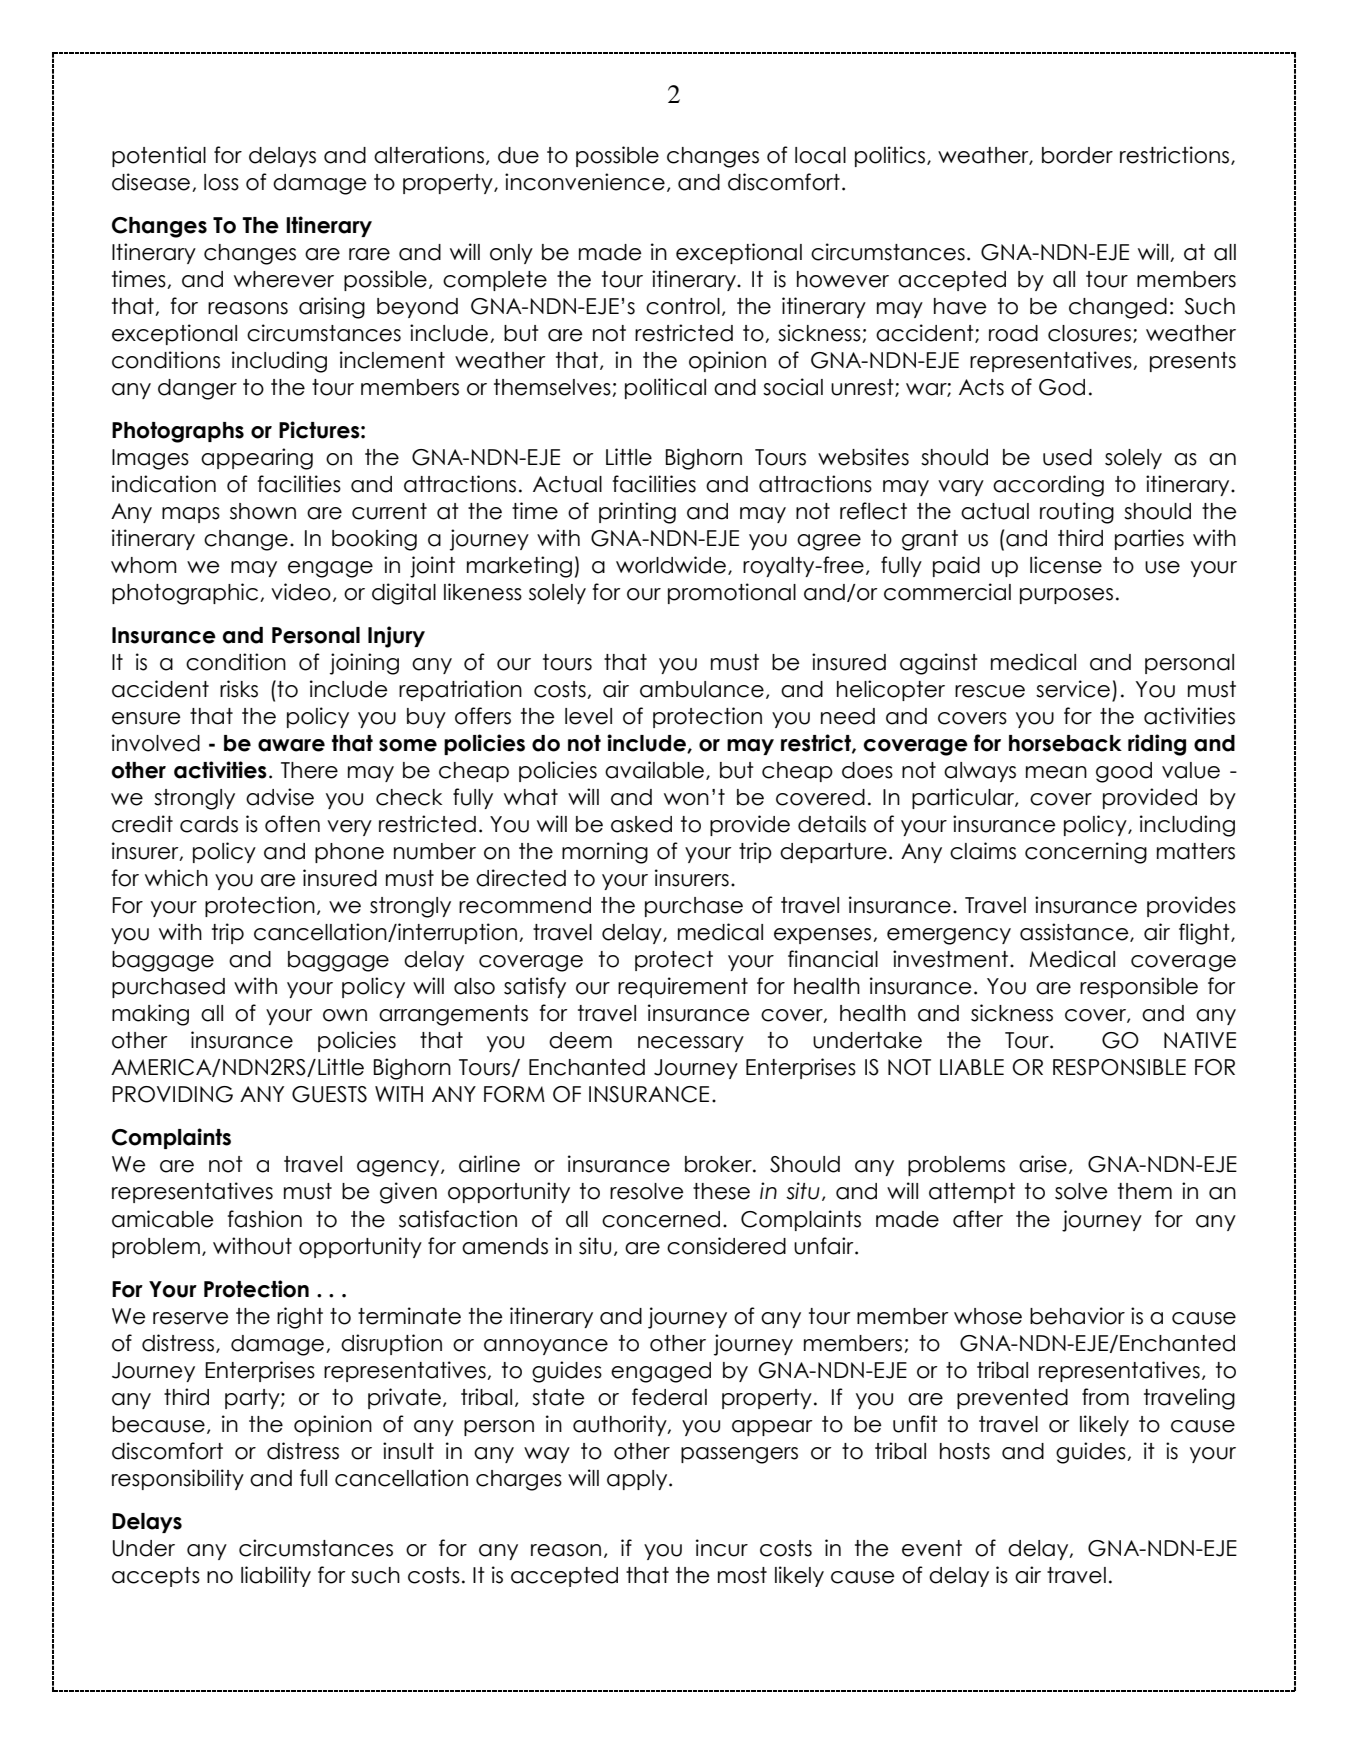  What do you see at coordinates (637, 513) in the screenshot?
I see `printing` at bounding box center [637, 513].
